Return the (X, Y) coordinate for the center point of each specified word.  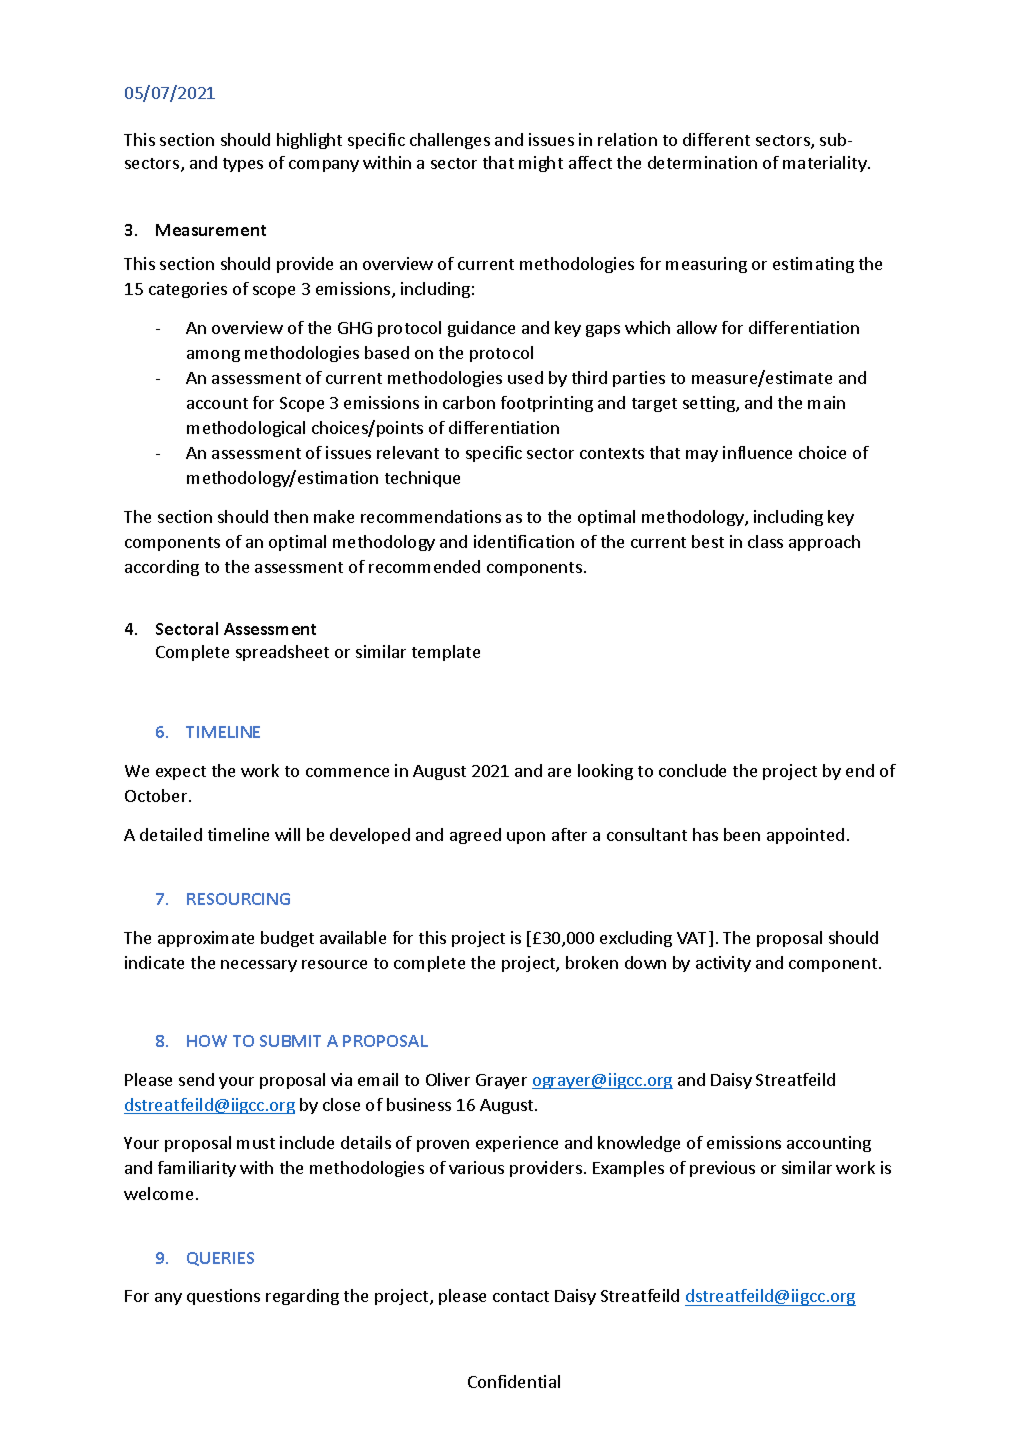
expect (181, 773)
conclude (692, 770)
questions (223, 1297)
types (243, 165)
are (559, 772)
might (541, 164)
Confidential (514, 1381)
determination (702, 162)
